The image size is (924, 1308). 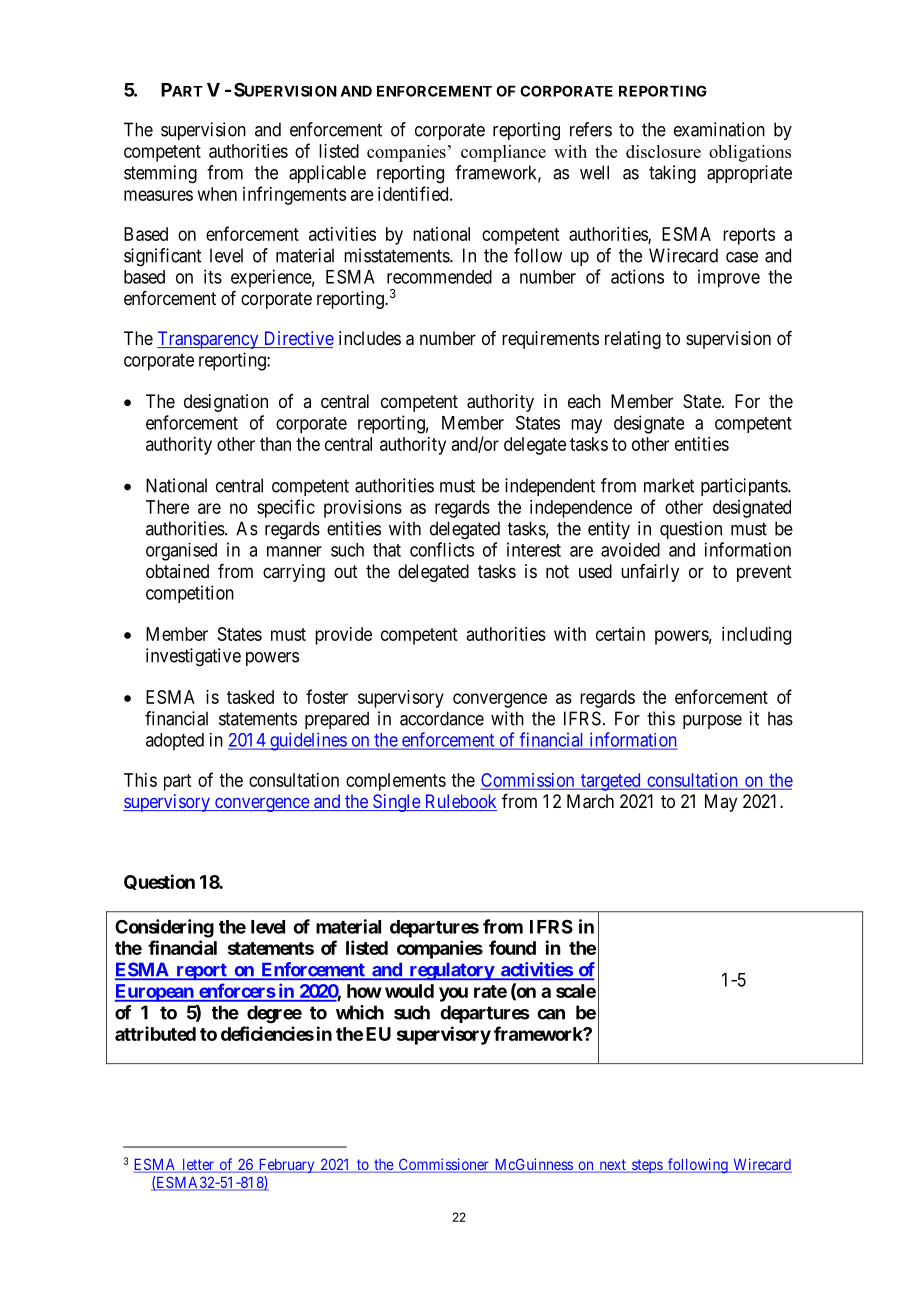 What do you see at coordinates (503, 153) in the image?
I see `compliance` at bounding box center [503, 153].
